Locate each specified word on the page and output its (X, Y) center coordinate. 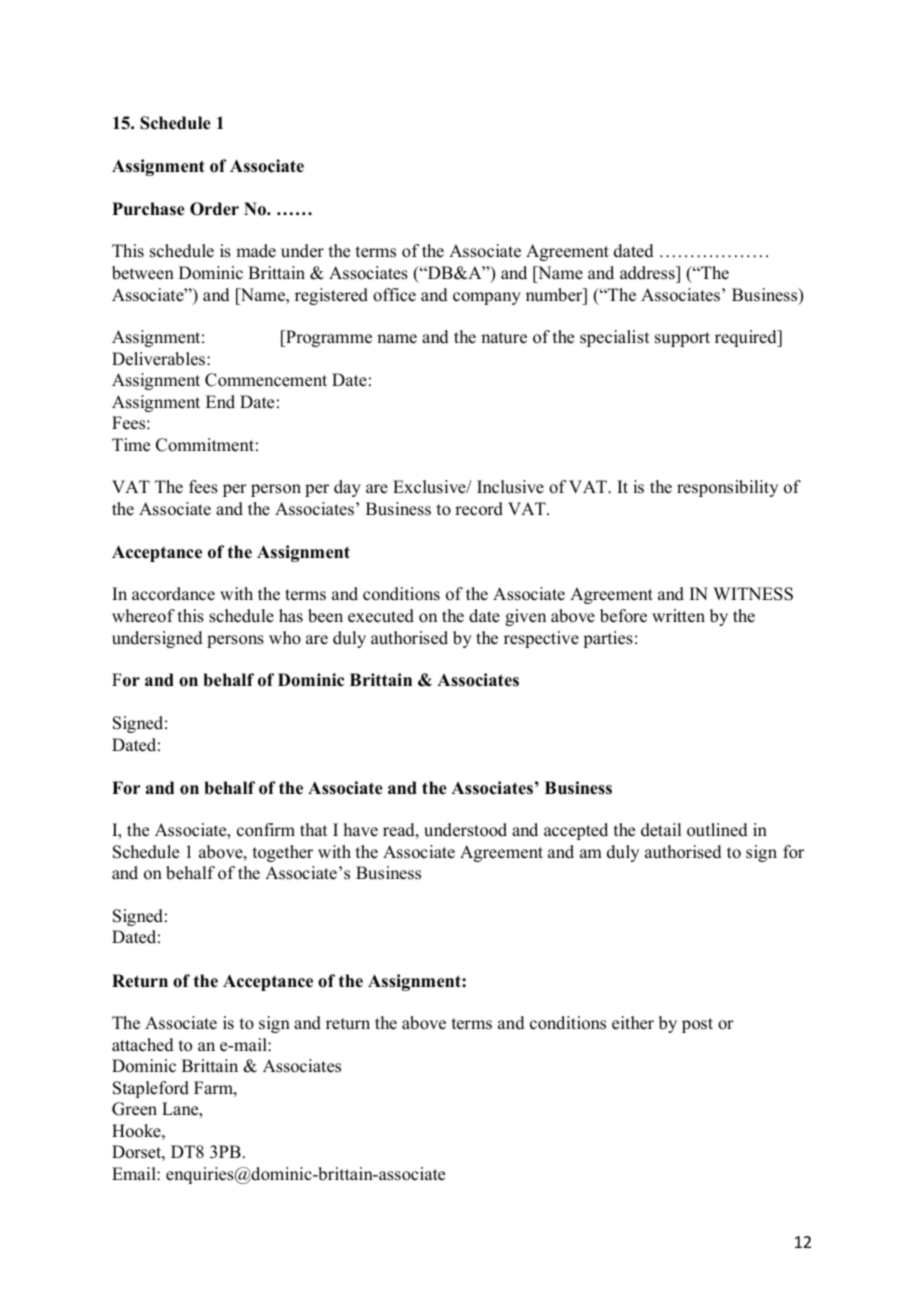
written (678, 616)
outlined (717, 830)
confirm (266, 830)
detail (661, 830)
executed (381, 616)
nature (504, 338)
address (648, 273)
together (283, 853)
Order (214, 209)
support (682, 339)
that (313, 829)
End (220, 402)
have (361, 830)
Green (134, 1109)
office (394, 295)
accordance (173, 594)
